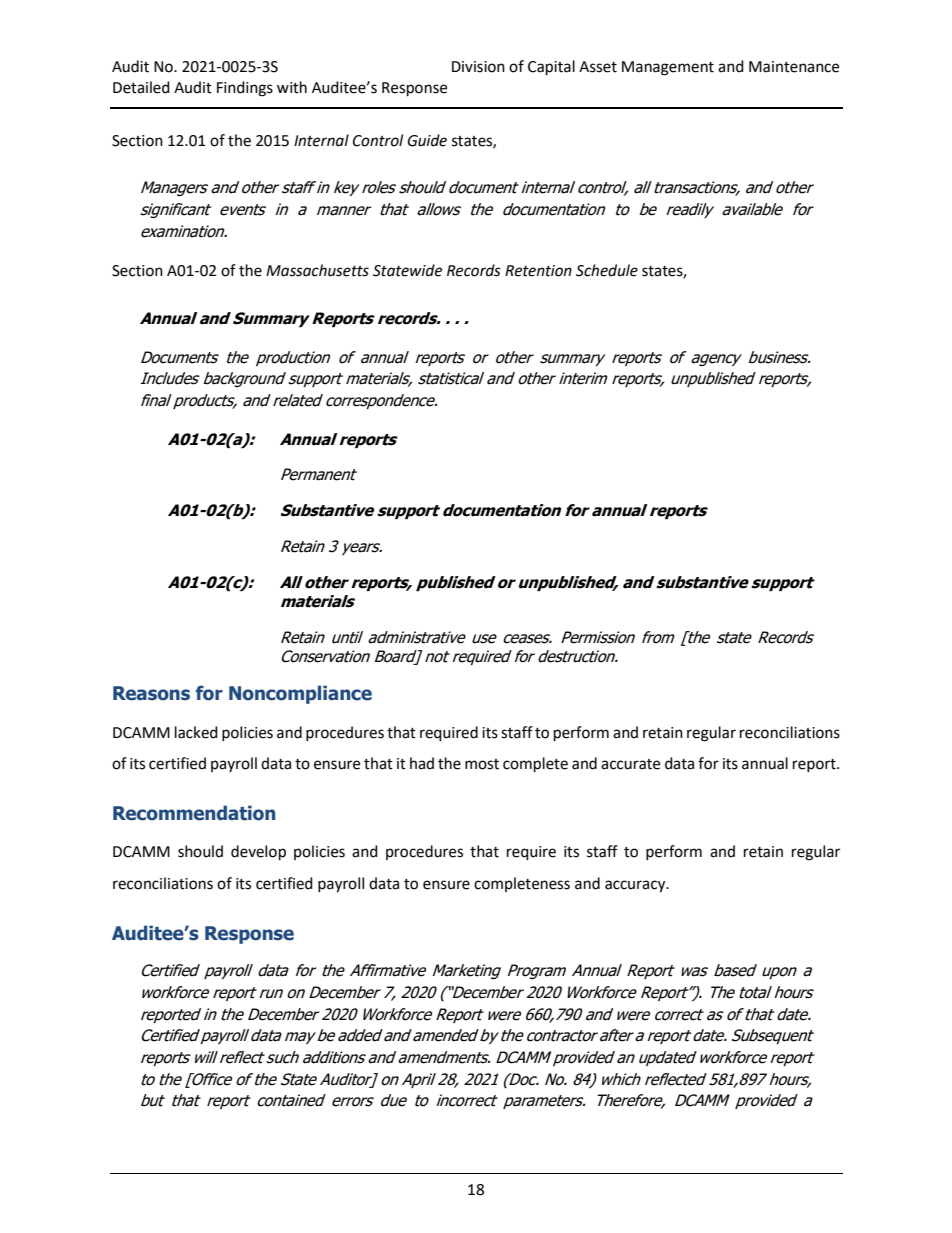  Describe the element at coordinates (607, 270) in the screenshot. I see `Schedule` at that location.
